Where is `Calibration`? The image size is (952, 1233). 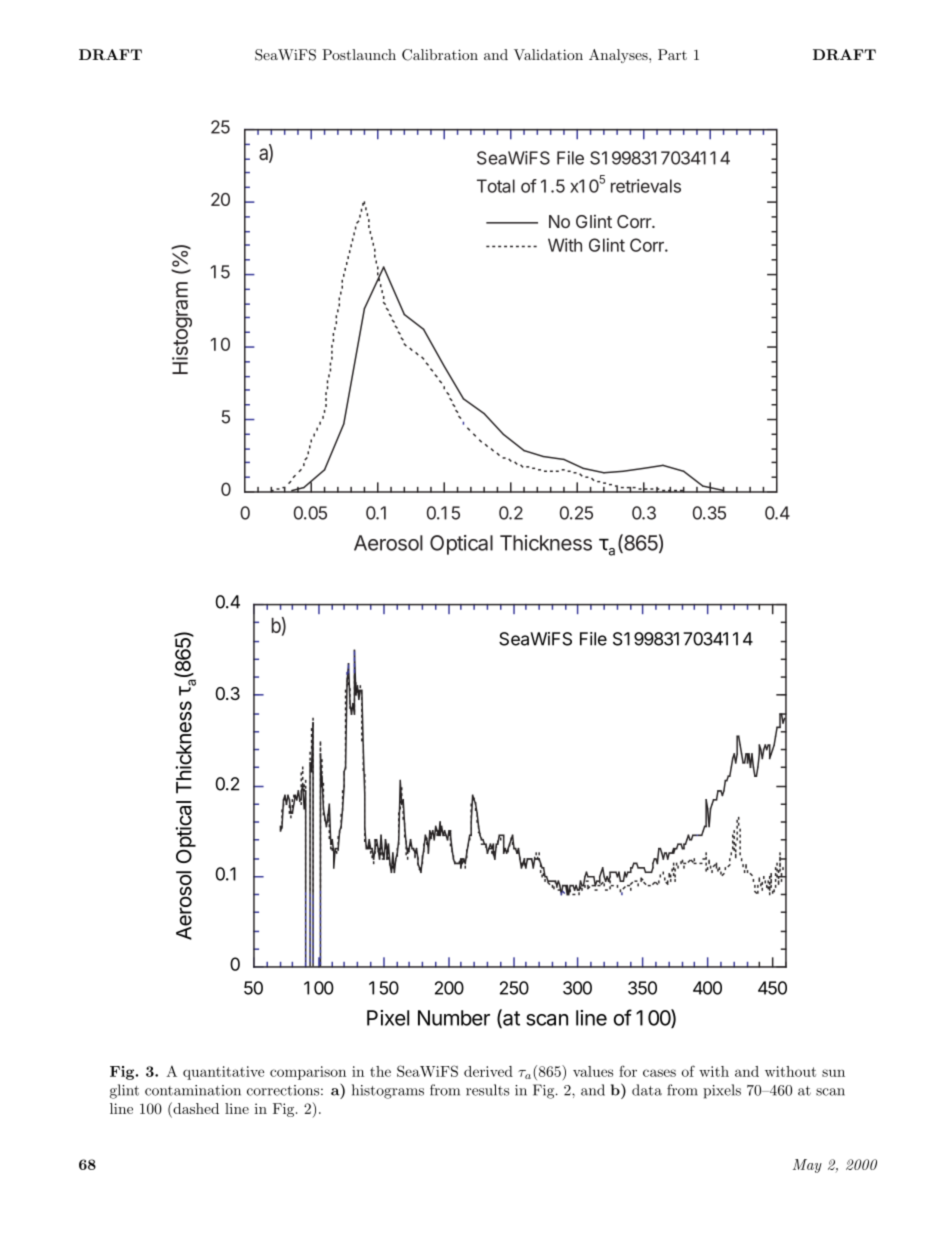 Calibration is located at coordinates (440, 55).
